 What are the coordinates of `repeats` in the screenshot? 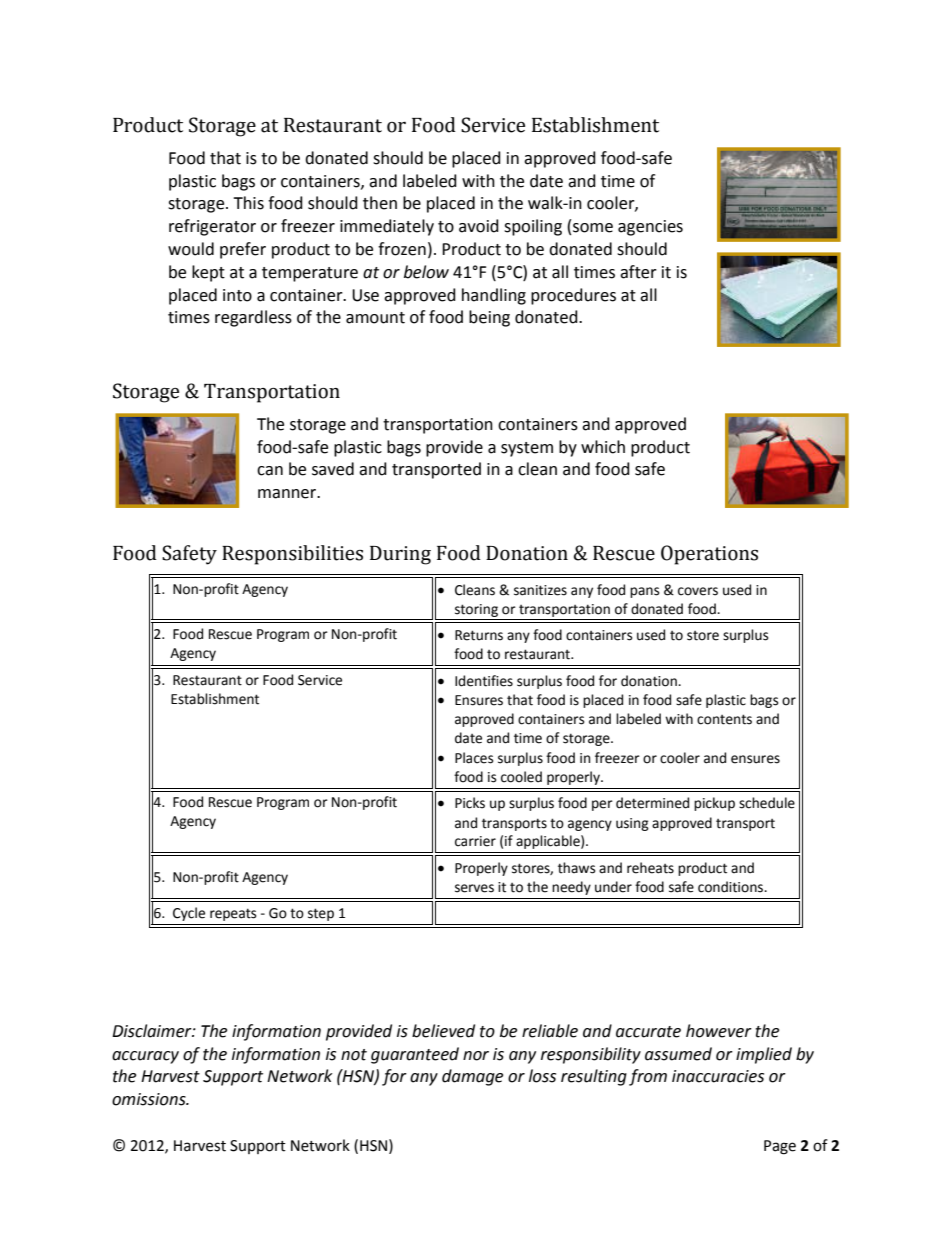 It's located at (233, 914).
